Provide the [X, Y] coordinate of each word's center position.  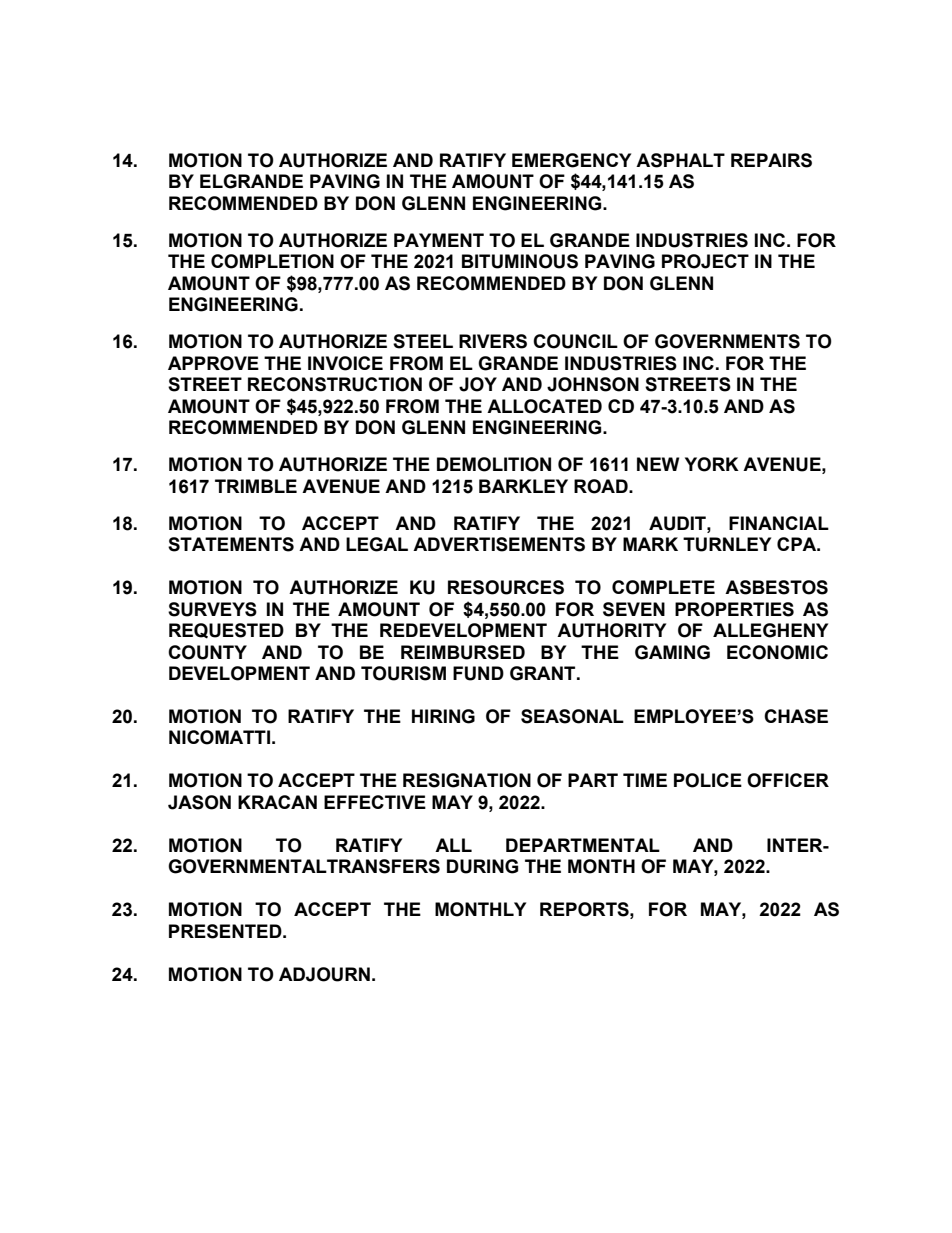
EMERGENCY [571, 160]
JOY [478, 384]
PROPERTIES [734, 609]
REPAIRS [771, 160]
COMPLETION [272, 261]
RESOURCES [506, 587]
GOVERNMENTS [727, 341]
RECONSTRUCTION [335, 384]
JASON [199, 802]
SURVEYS [212, 609]
